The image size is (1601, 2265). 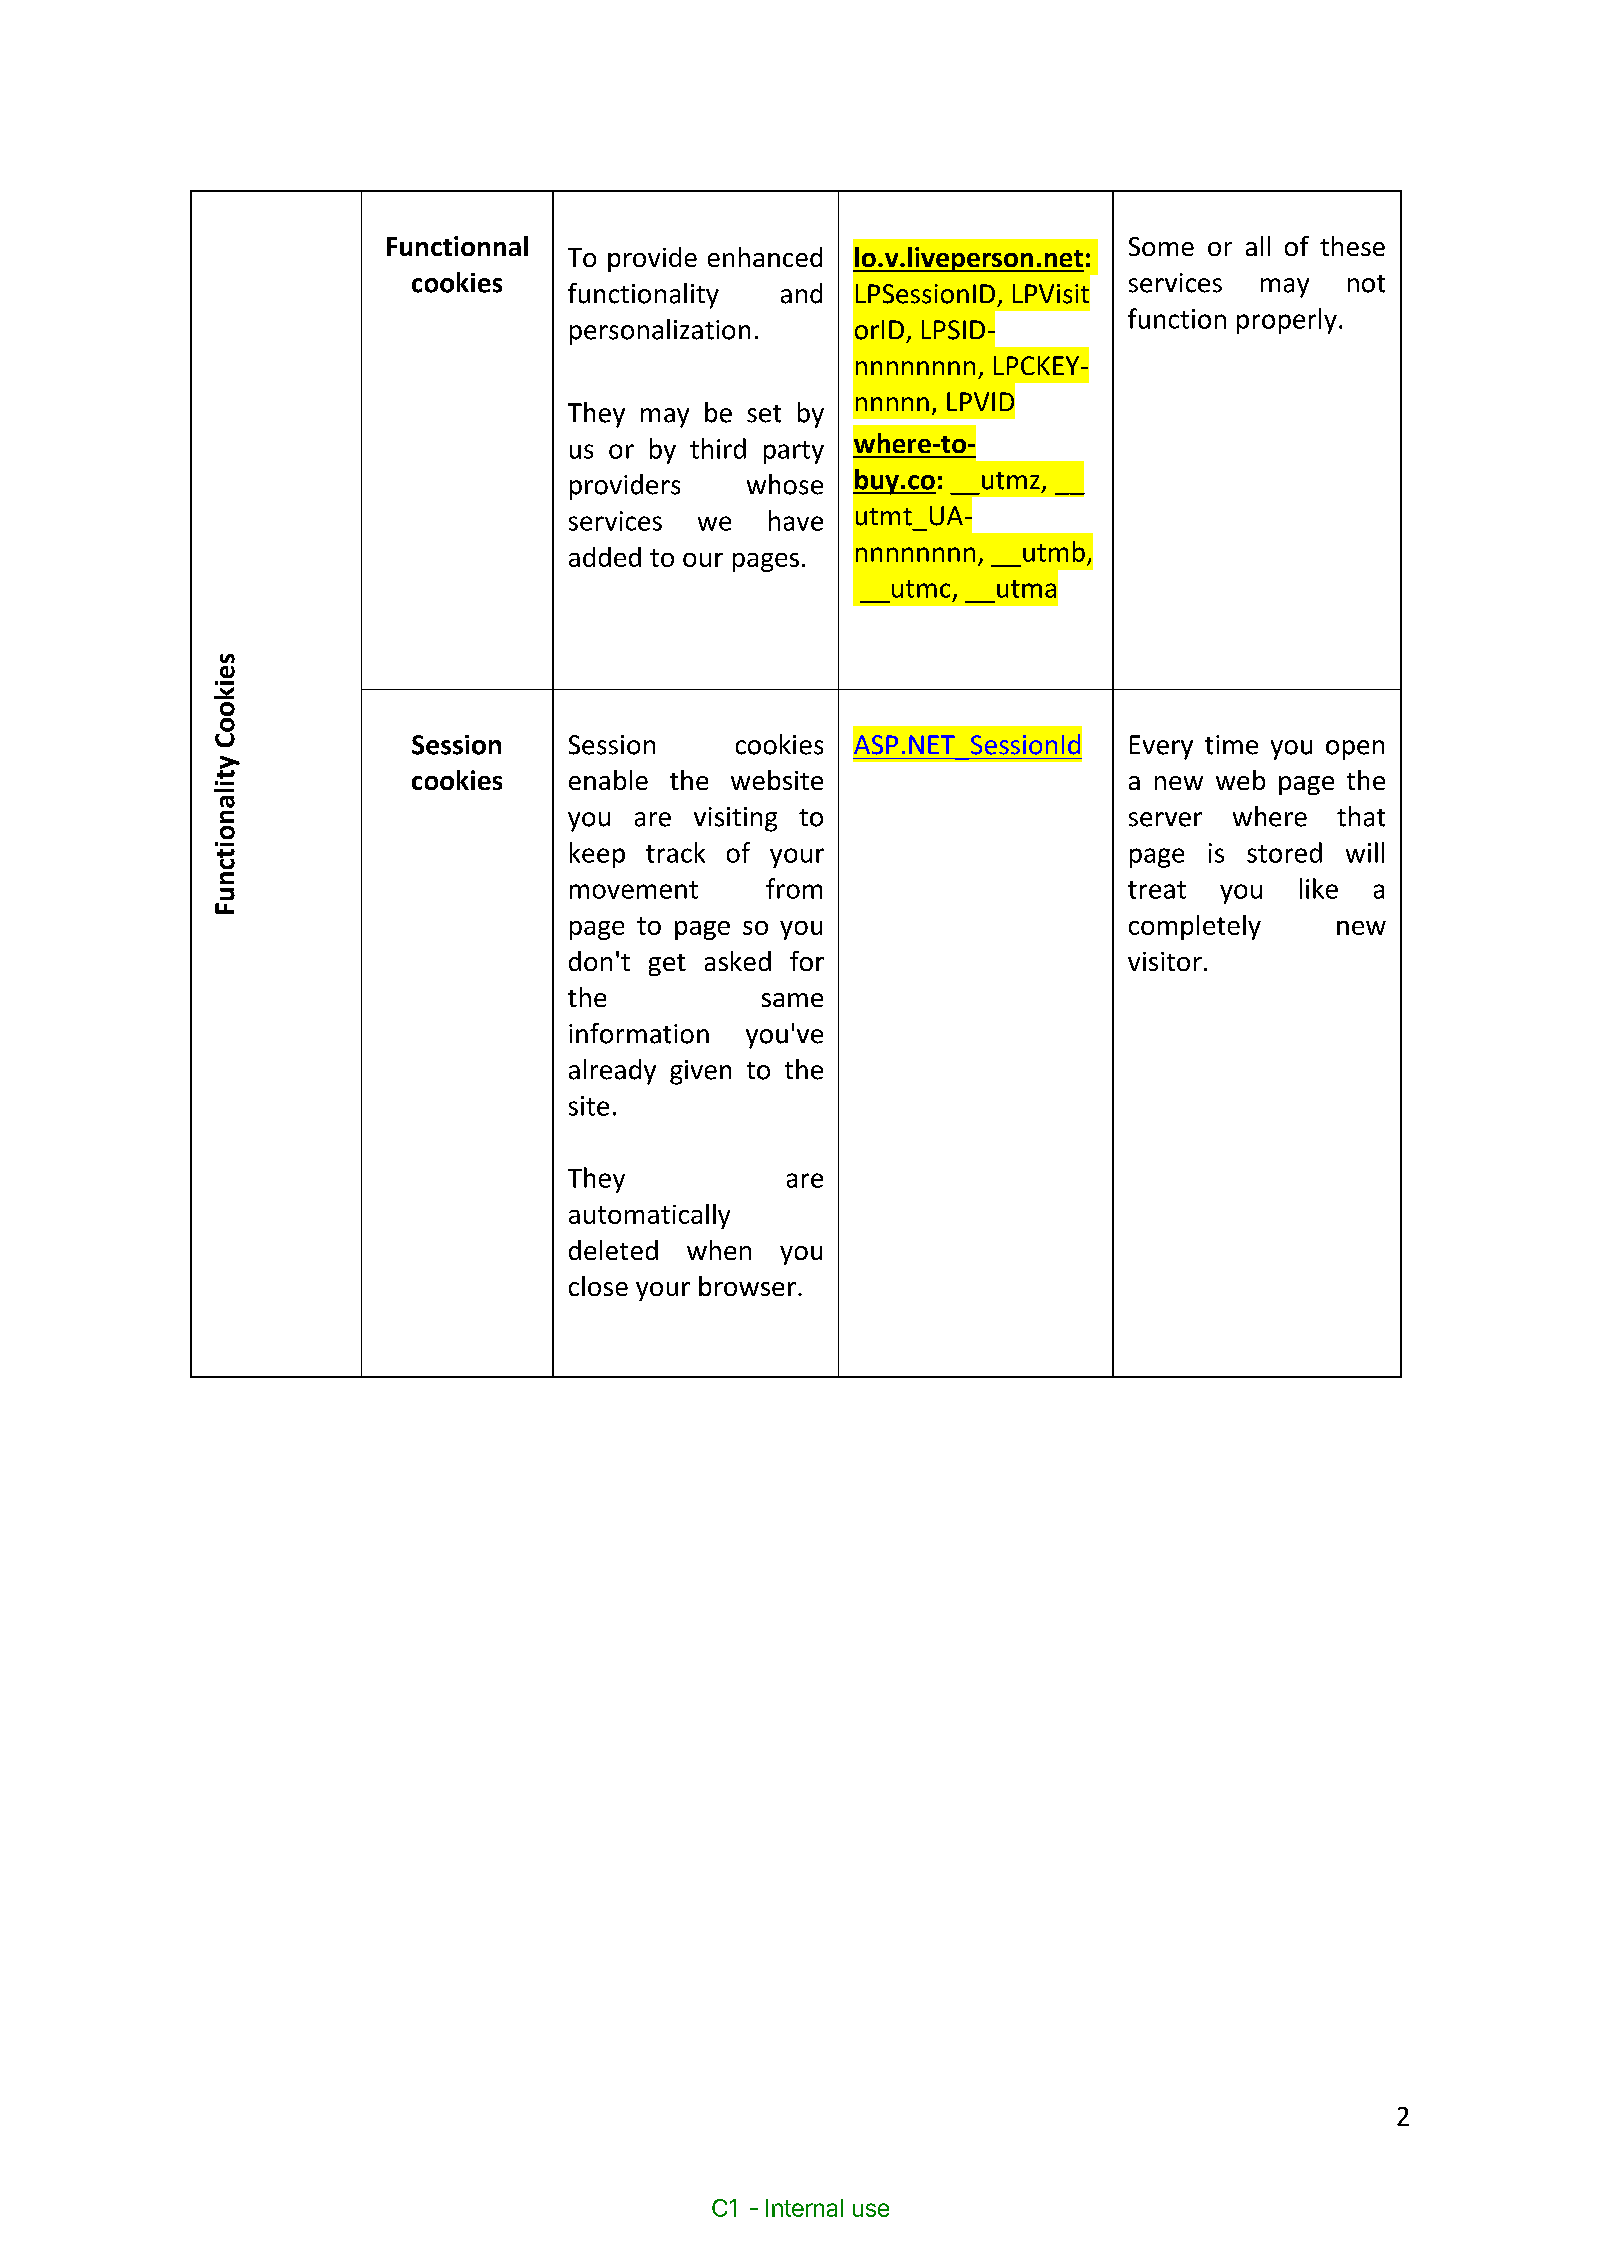 What do you see at coordinates (1287, 321) in the screenshot?
I see `properly` at bounding box center [1287, 321].
